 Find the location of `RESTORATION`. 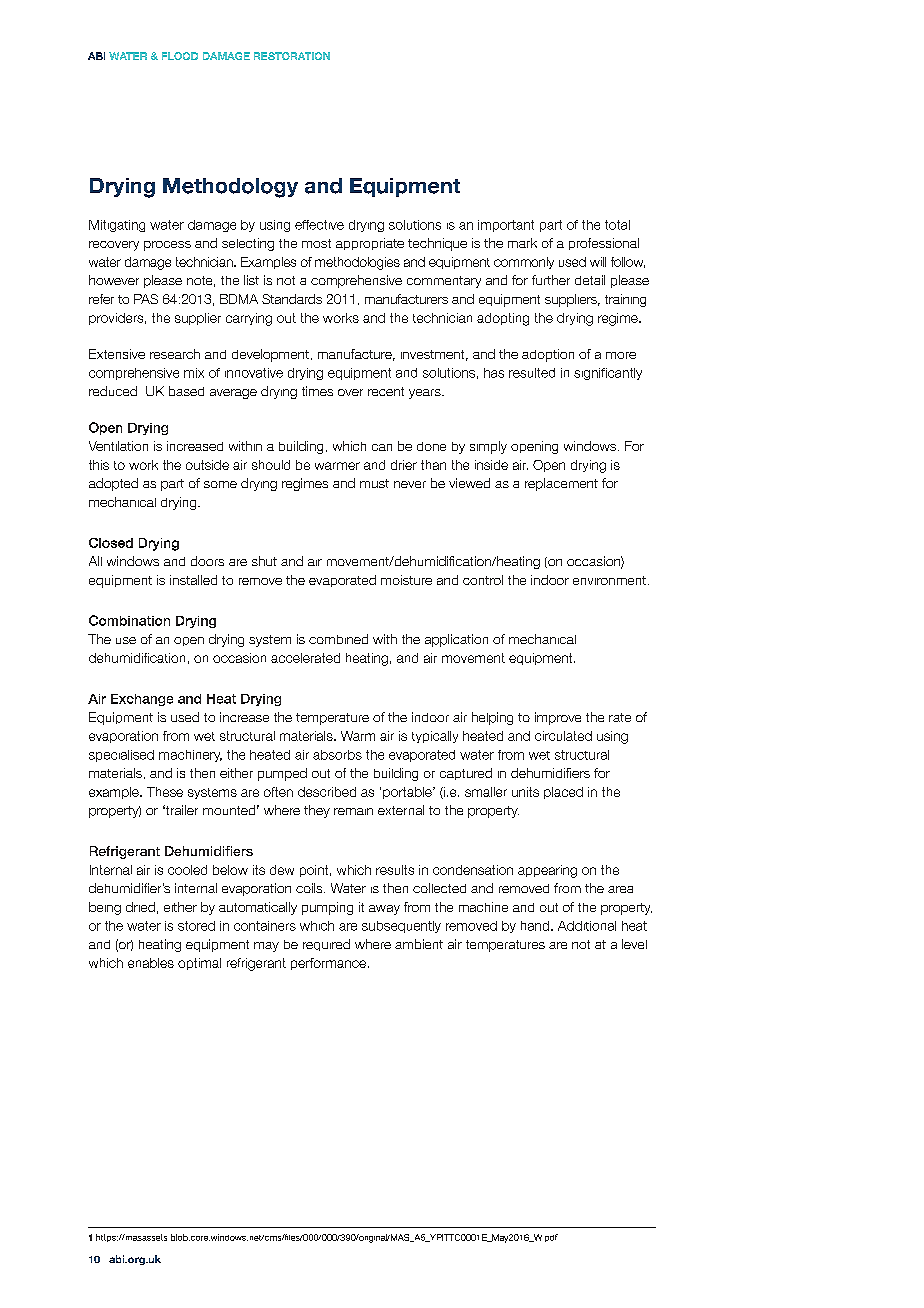

RESTORATION is located at coordinates (292, 56).
